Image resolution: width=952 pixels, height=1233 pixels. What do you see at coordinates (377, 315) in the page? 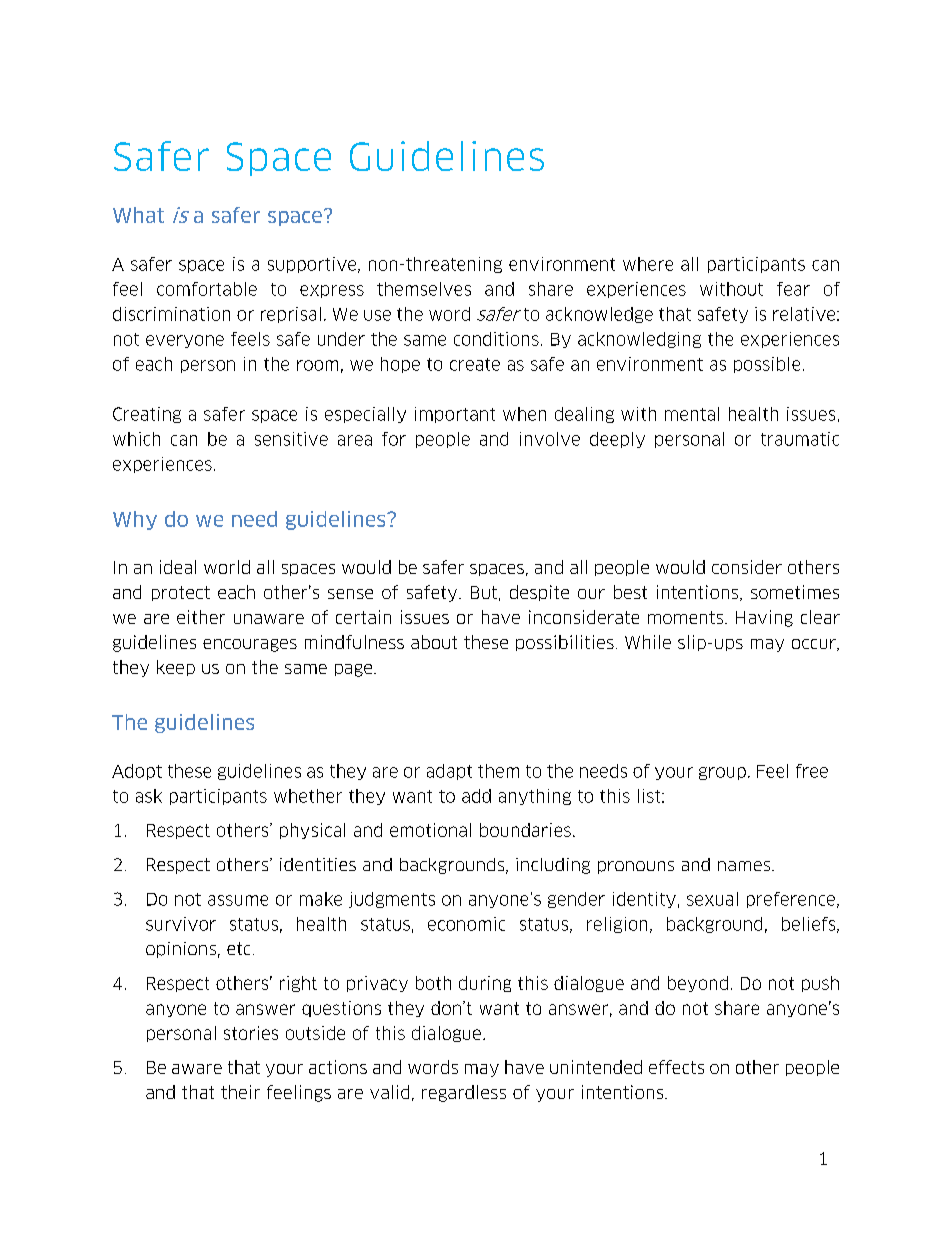
I see `use` at bounding box center [377, 315].
